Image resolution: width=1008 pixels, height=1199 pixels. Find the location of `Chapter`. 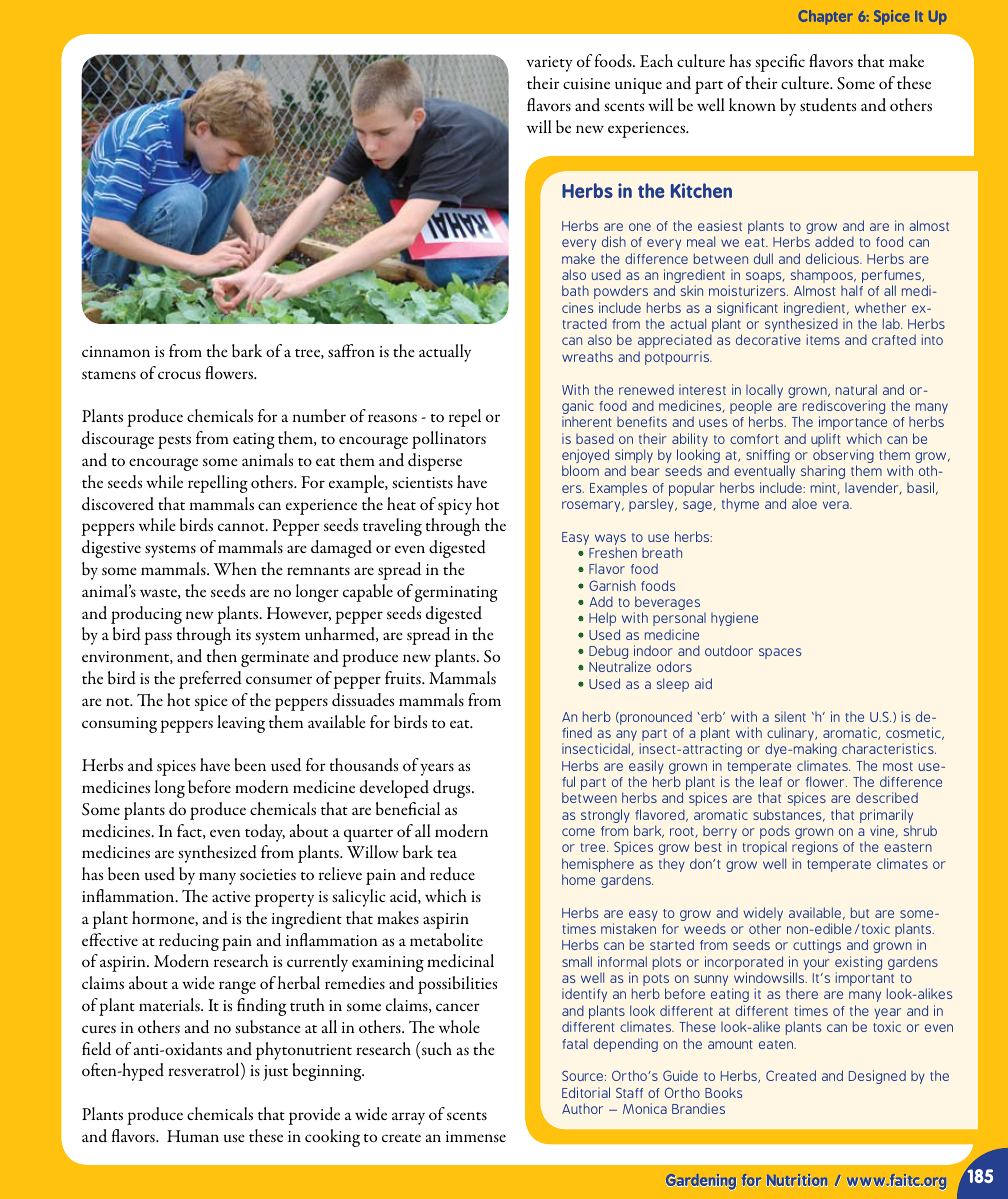

Chapter is located at coordinates (825, 17).
